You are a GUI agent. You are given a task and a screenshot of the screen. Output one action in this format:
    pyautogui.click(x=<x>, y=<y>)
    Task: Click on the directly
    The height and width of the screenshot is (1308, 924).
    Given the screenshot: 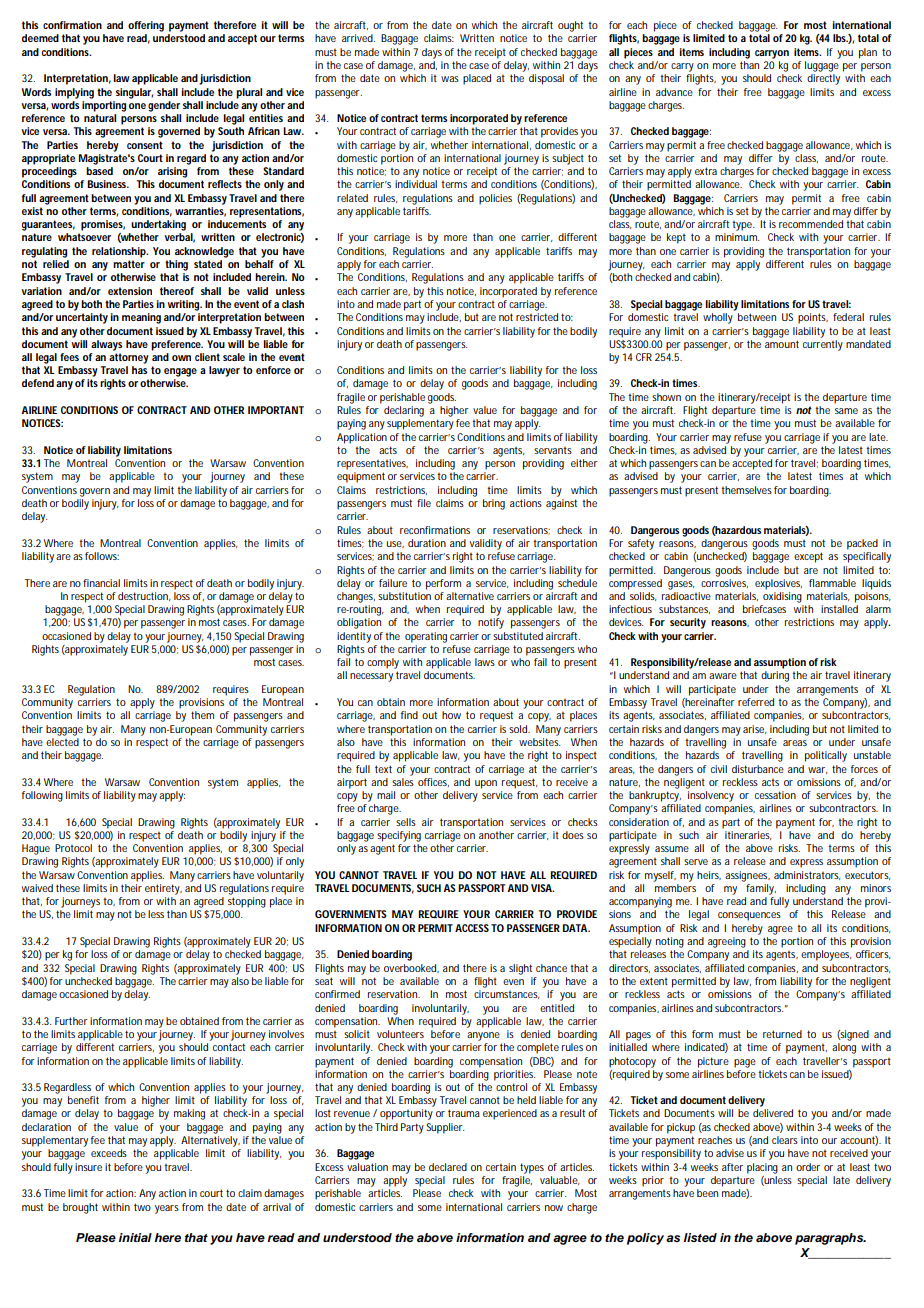 What is the action you would take?
    pyautogui.click(x=823, y=79)
